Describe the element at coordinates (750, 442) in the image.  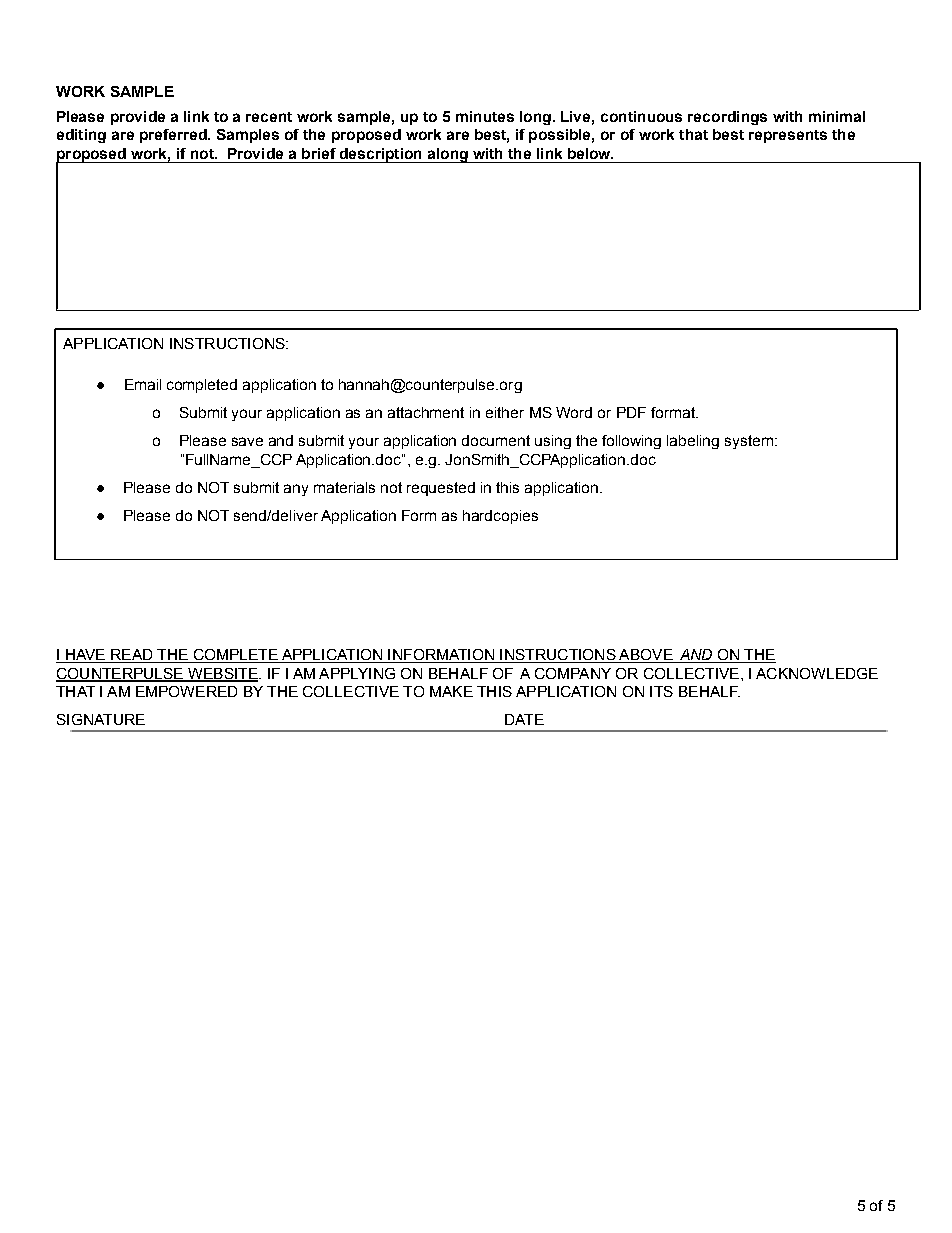
I see `system` at that location.
